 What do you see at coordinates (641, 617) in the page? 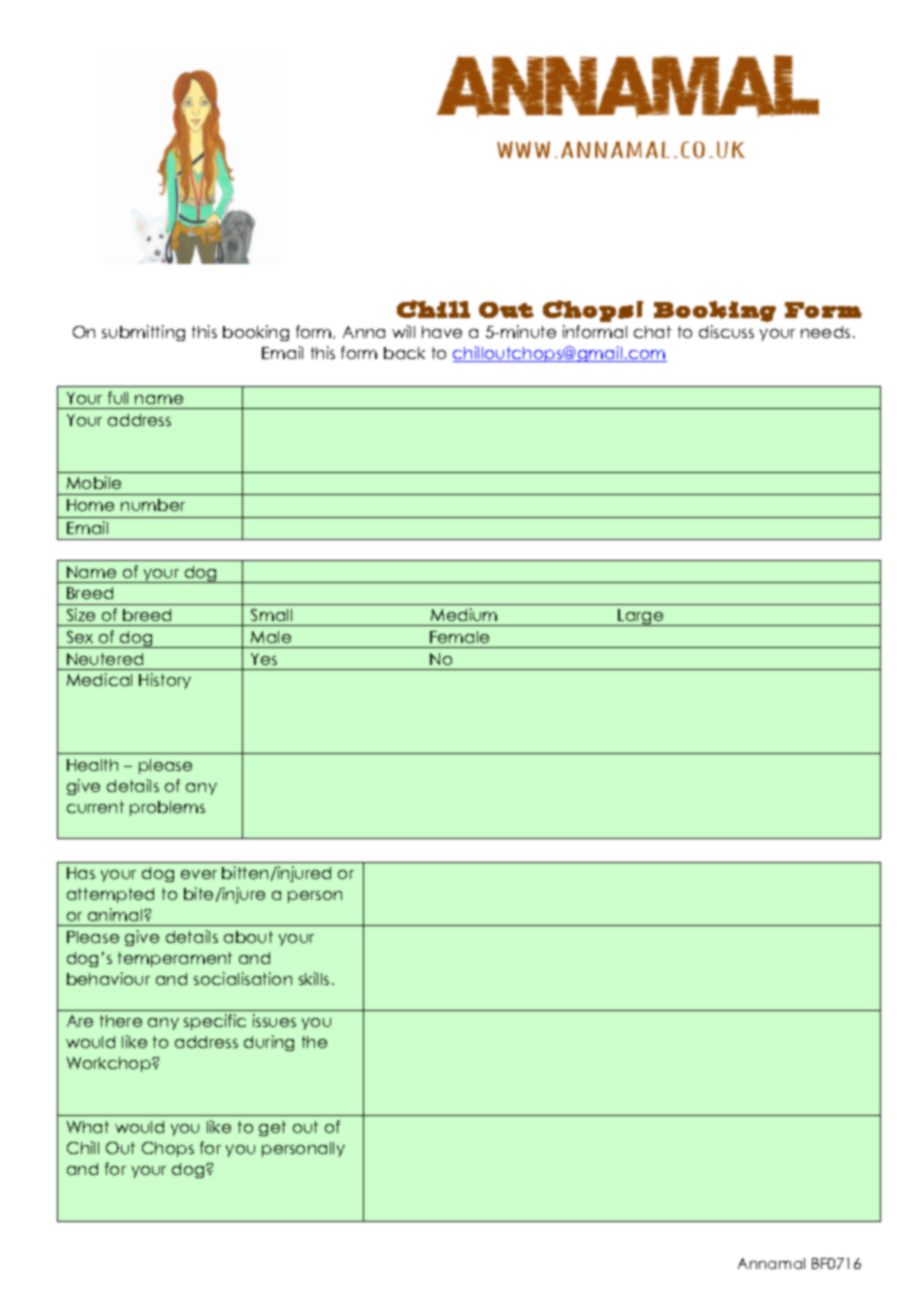
I see `Large` at bounding box center [641, 617].
